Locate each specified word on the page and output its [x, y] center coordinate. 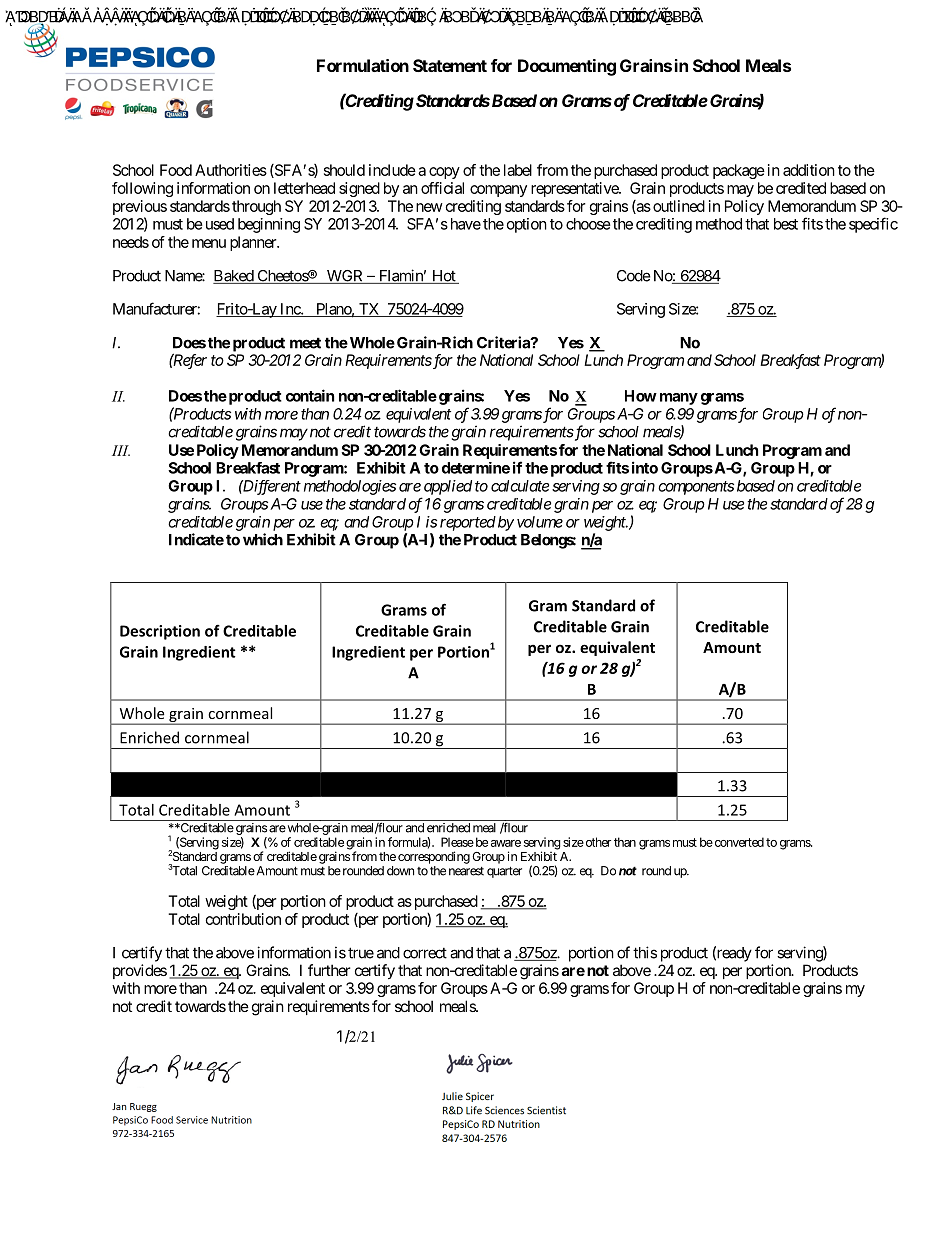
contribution [243, 919]
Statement [450, 65]
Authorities [231, 170]
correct [425, 953]
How [641, 396]
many [679, 399]
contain [310, 395]
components [696, 488]
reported [468, 523]
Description [160, 632]
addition [809, 170]
